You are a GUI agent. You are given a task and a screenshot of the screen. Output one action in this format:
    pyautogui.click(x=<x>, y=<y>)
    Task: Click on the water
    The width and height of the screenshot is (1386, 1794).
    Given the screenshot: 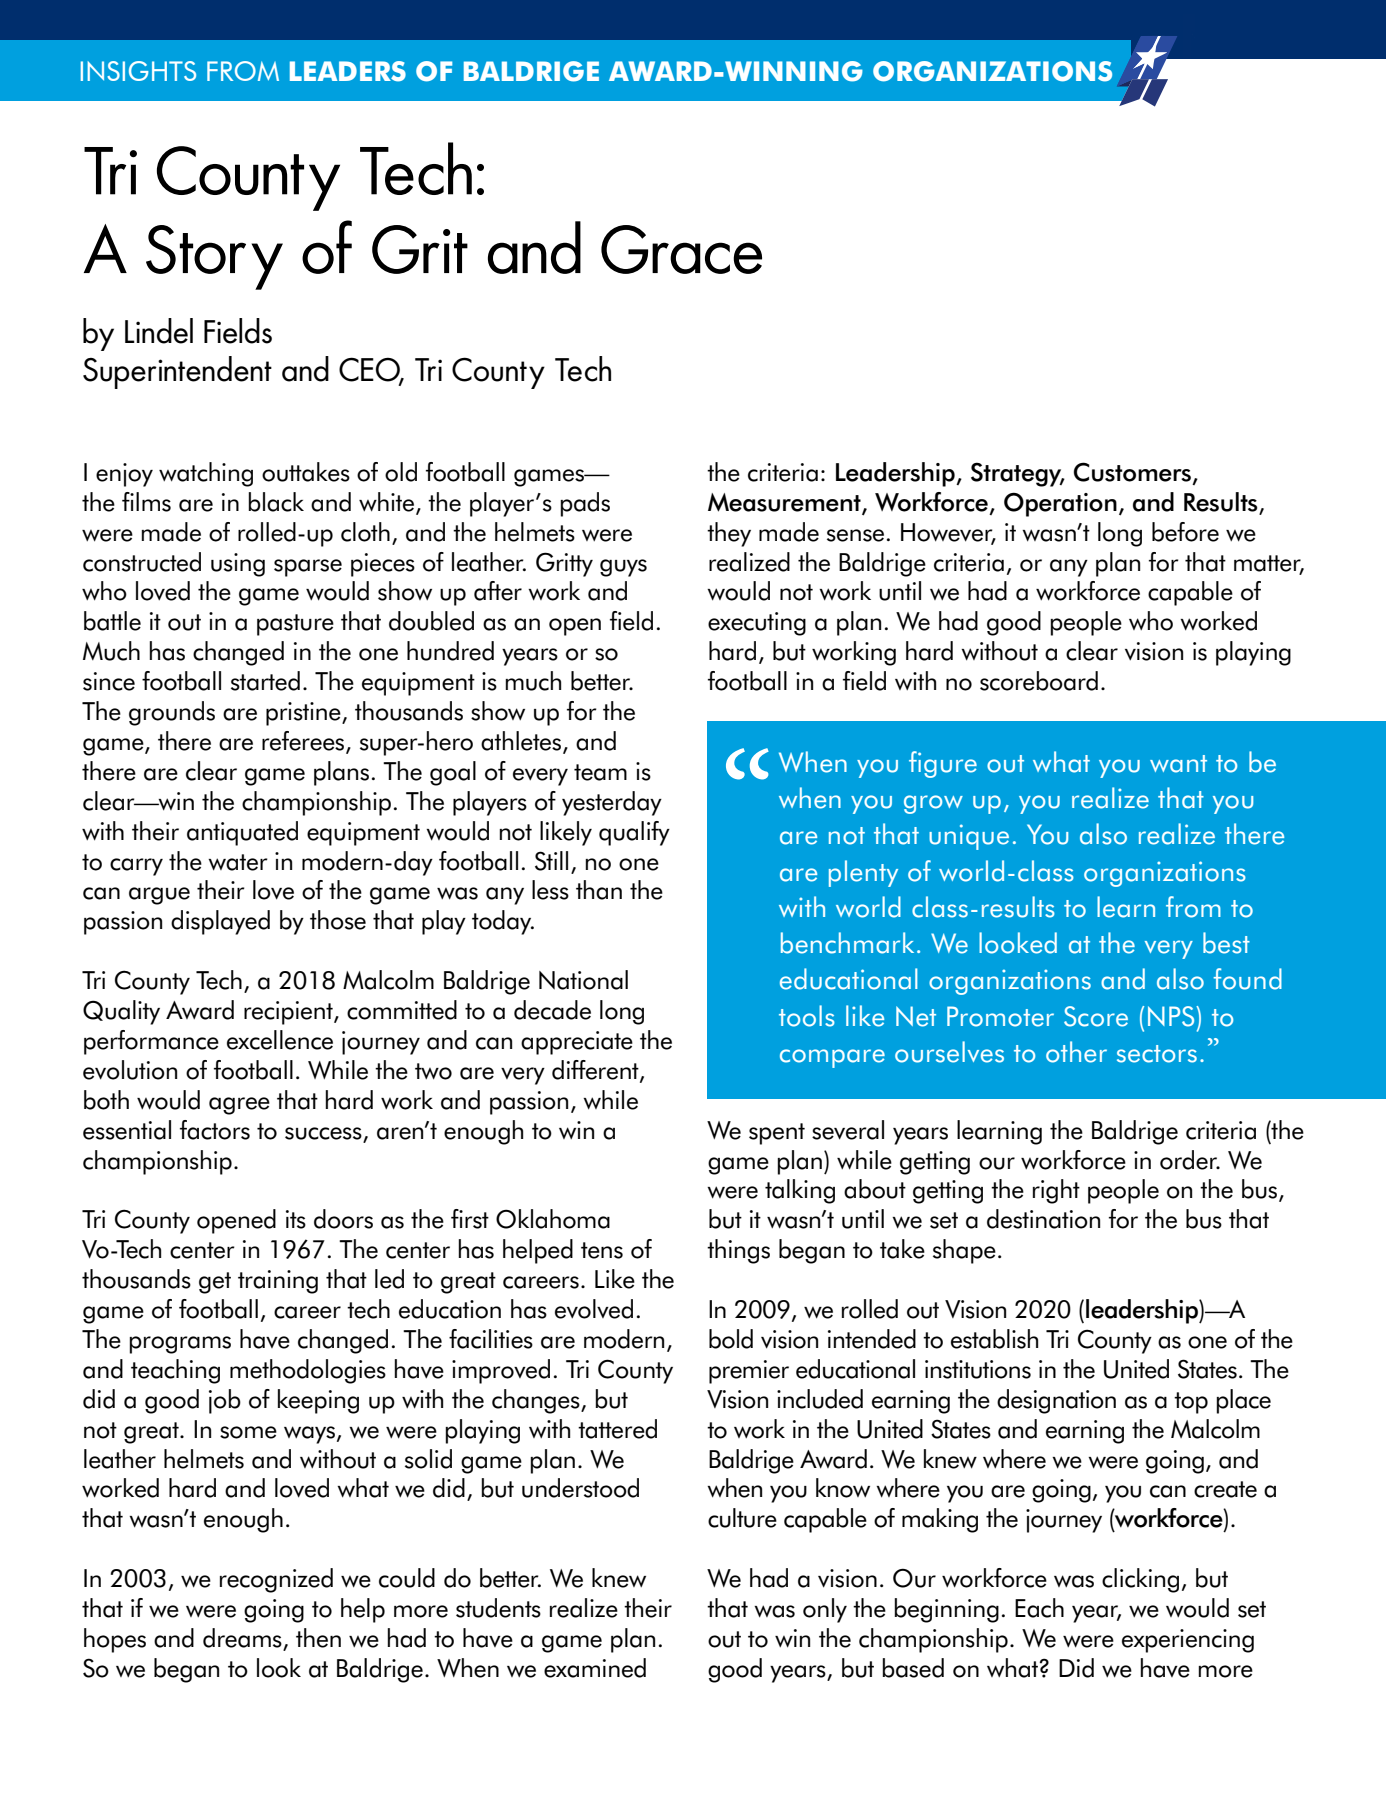 What is the action you would take?
    pyautogui.click(x=238, y=862)
